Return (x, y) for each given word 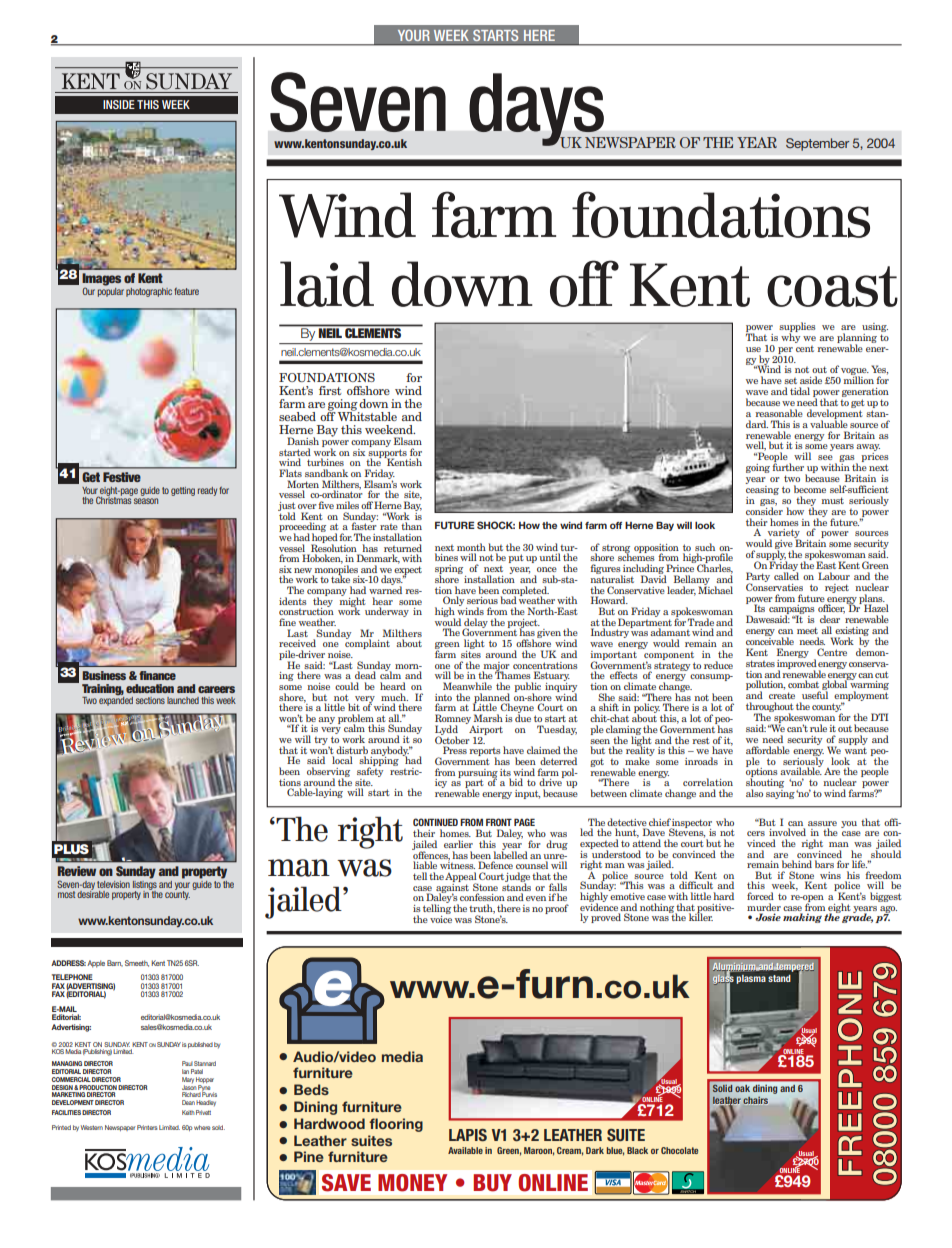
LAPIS (468, 1135)
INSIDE (119, 104)
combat (803, 684)
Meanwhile (467, 686)
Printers (147, 1127)
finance (157, 675)
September (817, 144)
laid (327, 284)
